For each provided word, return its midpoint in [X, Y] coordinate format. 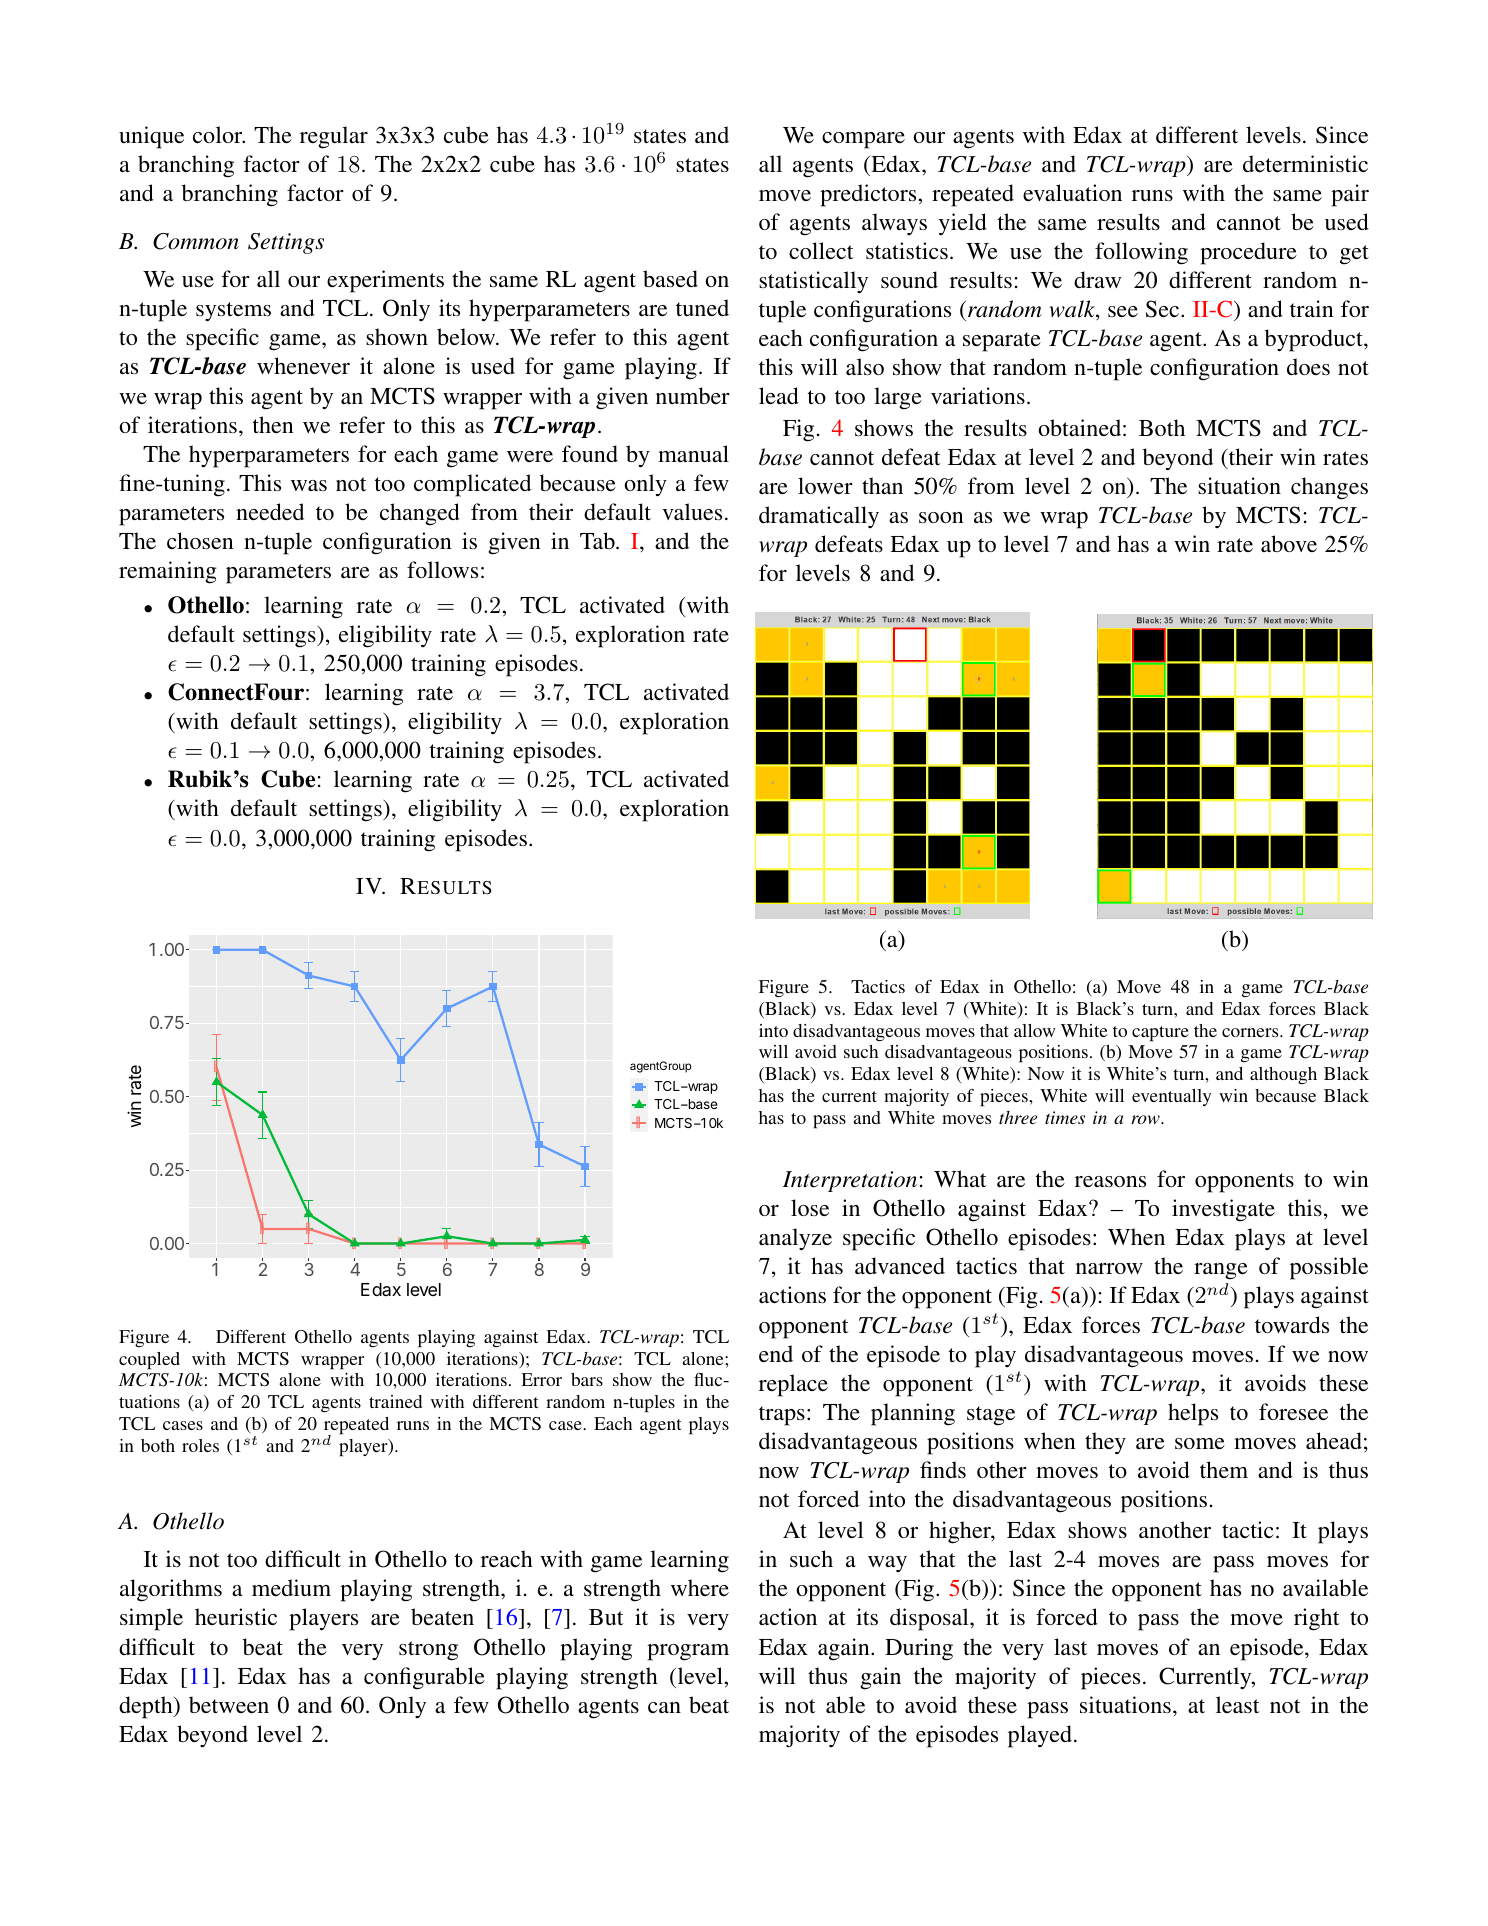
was [309, 485]
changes [1329, 488]
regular [334, 137]
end [776, 1353]
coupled [149, 1361]
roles [200, 1445]
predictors [869, 195]
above [1289, 543]
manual [693, 453]
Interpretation [850, 1181]
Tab [598, 540]
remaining [168, 572]
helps [1193, 1414]
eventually [1171, 1097]
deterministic [1305, 163]
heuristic [236, 1617]
